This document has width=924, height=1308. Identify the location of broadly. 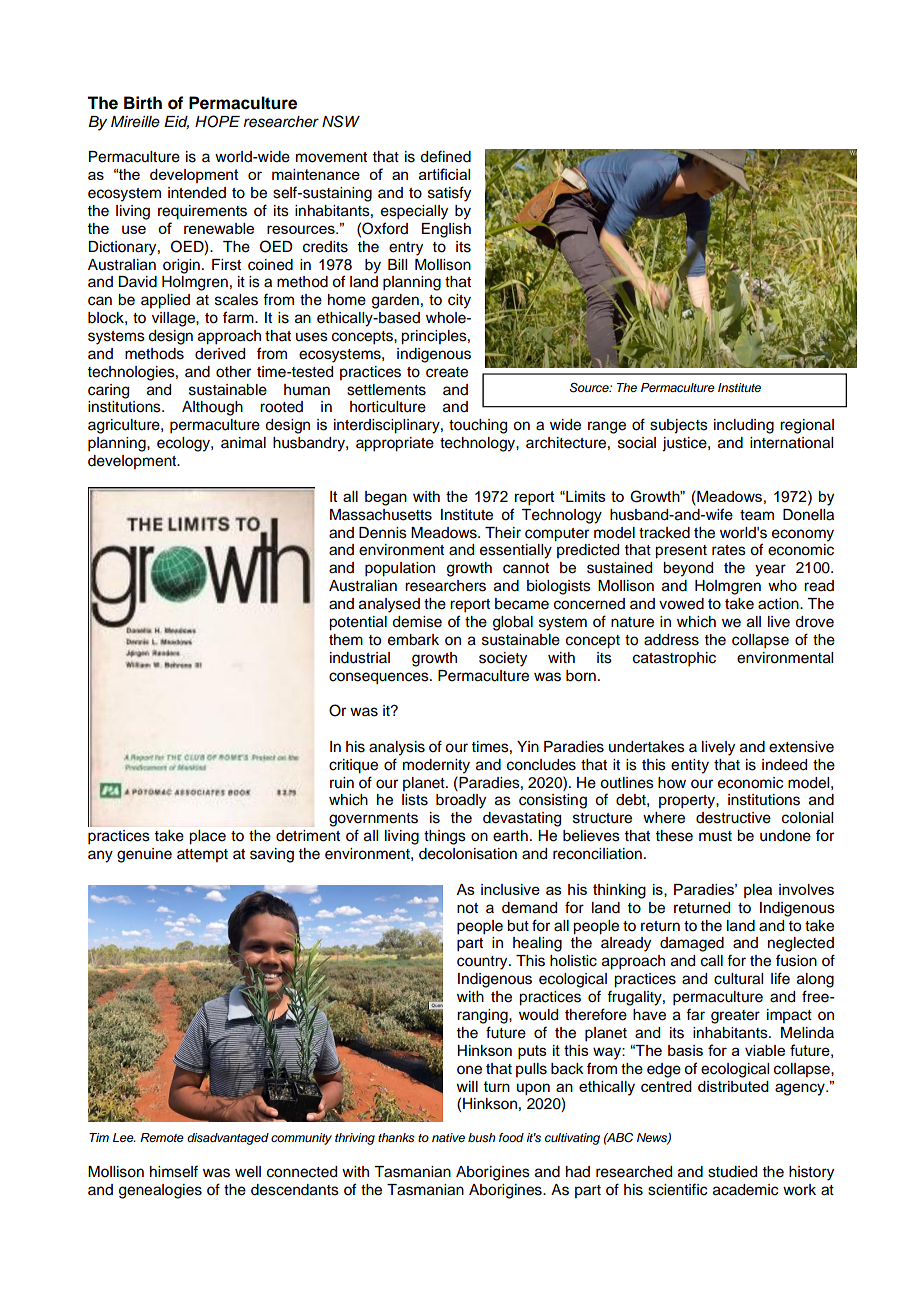
(461, 801).
